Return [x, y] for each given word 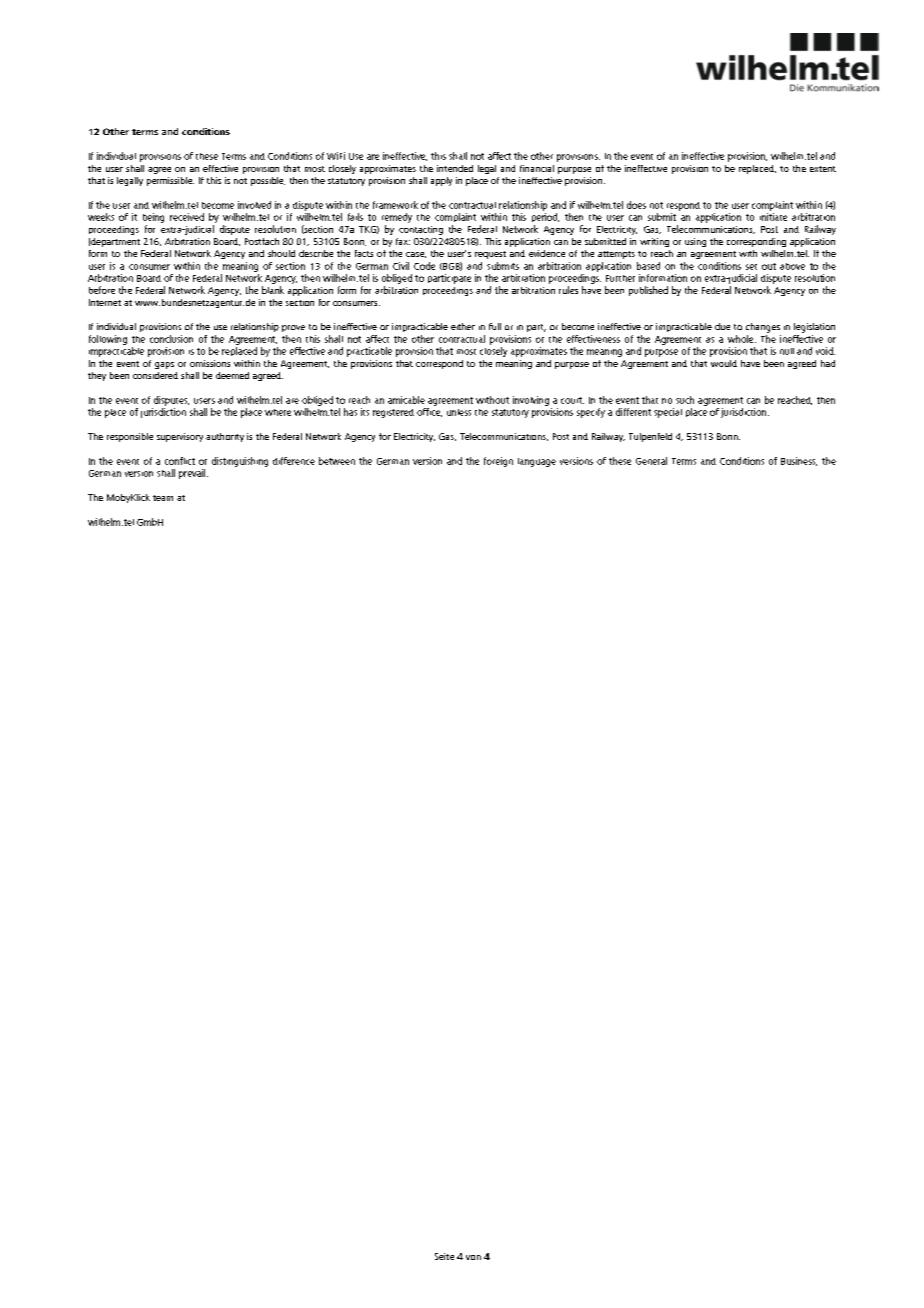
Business [799, 461]
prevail [193, 474]
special [668, 413]
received [187, 217]
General [651, 461]
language [537, 462]
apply [441, 181]
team [163, 498]
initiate [773, 217]
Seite [444, 1256]
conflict [180, 461]
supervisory [180, 437]
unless [459, 412]
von [473, 1257]
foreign [498, 462]
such [685, 400]
